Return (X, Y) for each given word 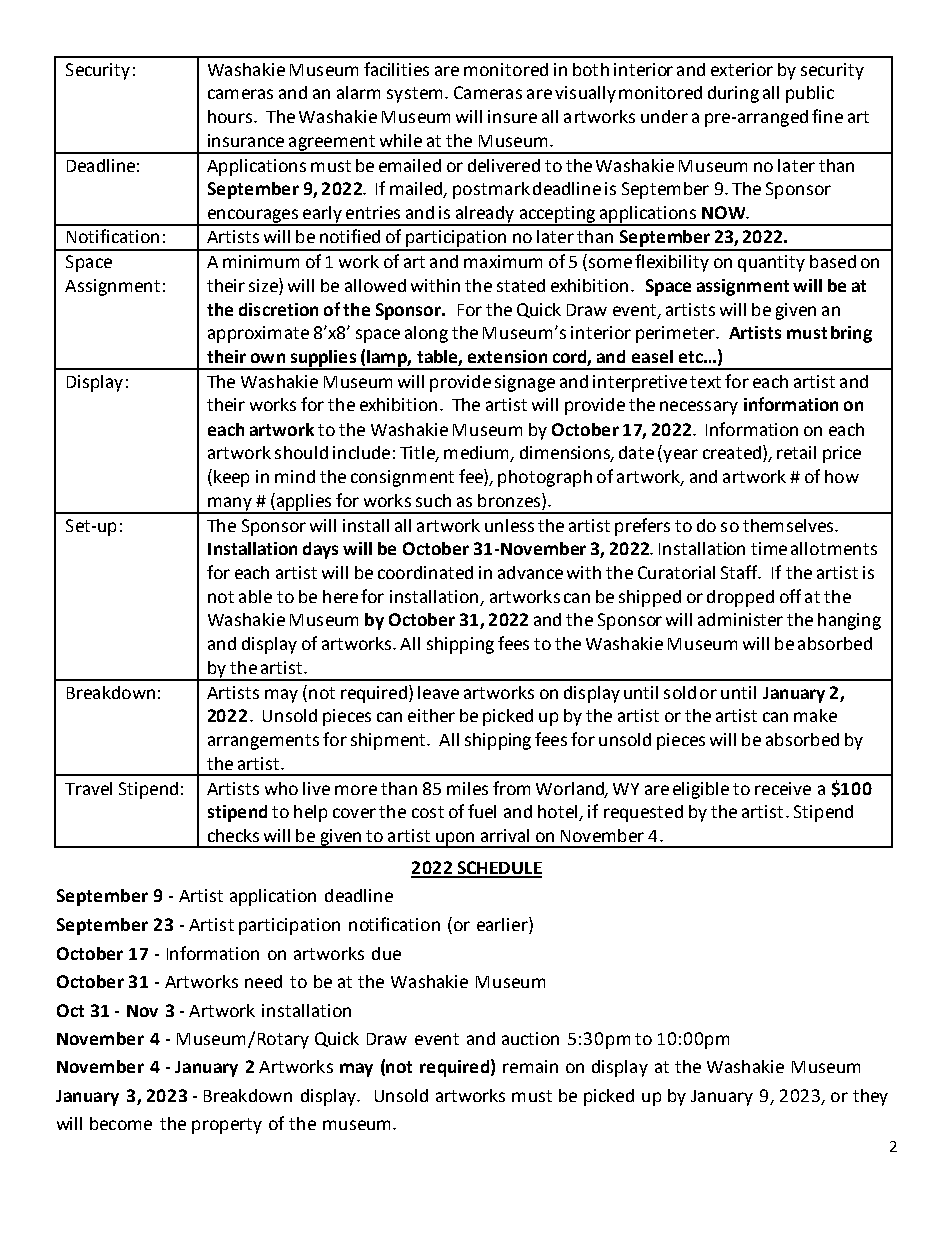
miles (467, 788)
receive (783, 788)
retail (796, 452)
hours (231, 116)
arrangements (263, 742)
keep (231, 478)
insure (512, 116)
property (227, 1126)
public (810, 94)
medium (477, 454)
